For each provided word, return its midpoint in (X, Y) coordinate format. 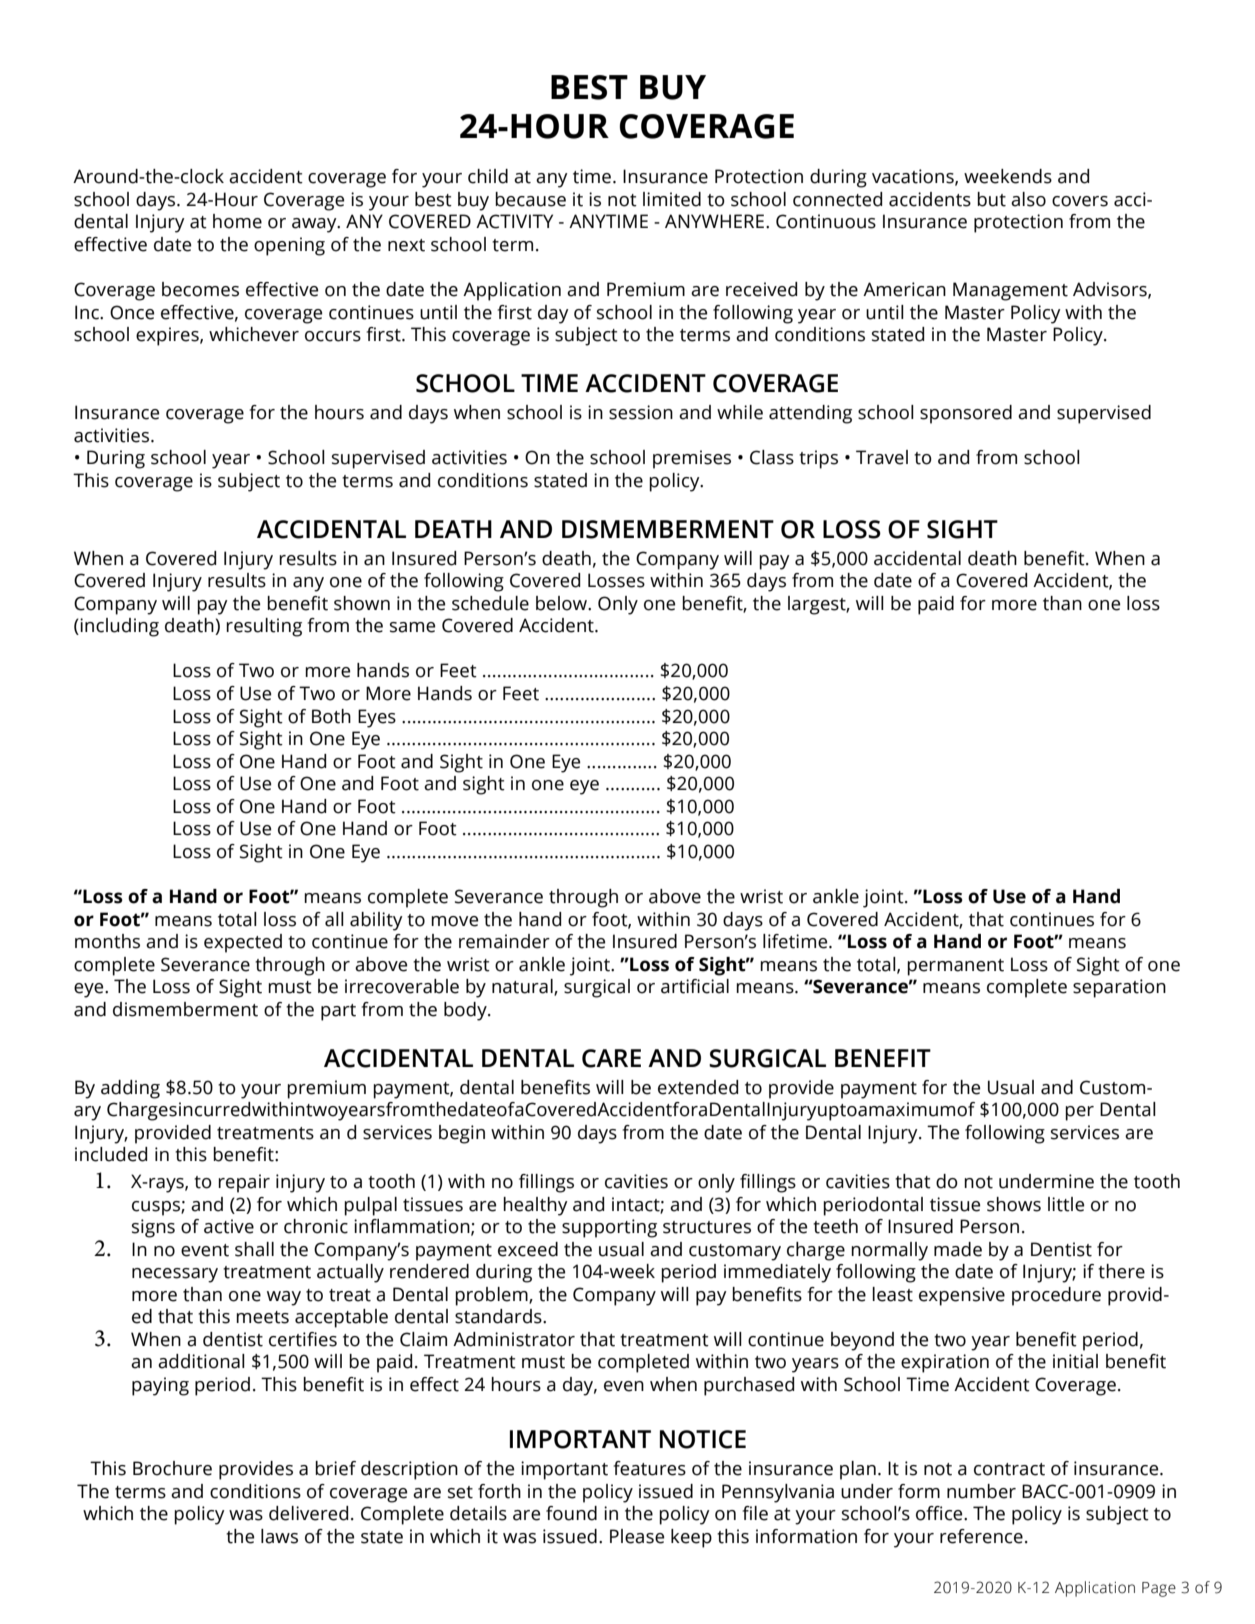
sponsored (966, 414)
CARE (611, 1058)
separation (1119, 988)
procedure (1056, 1296)
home (237, 221)
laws (279, 1536)
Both (331, 716)
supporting (609, 1228)
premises (692, 459)
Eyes (377, 718)
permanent (955, 967)
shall (254, 1249)
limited (672, 199)
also (1028, 199)
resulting (264, 627)
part (338, 1012)
